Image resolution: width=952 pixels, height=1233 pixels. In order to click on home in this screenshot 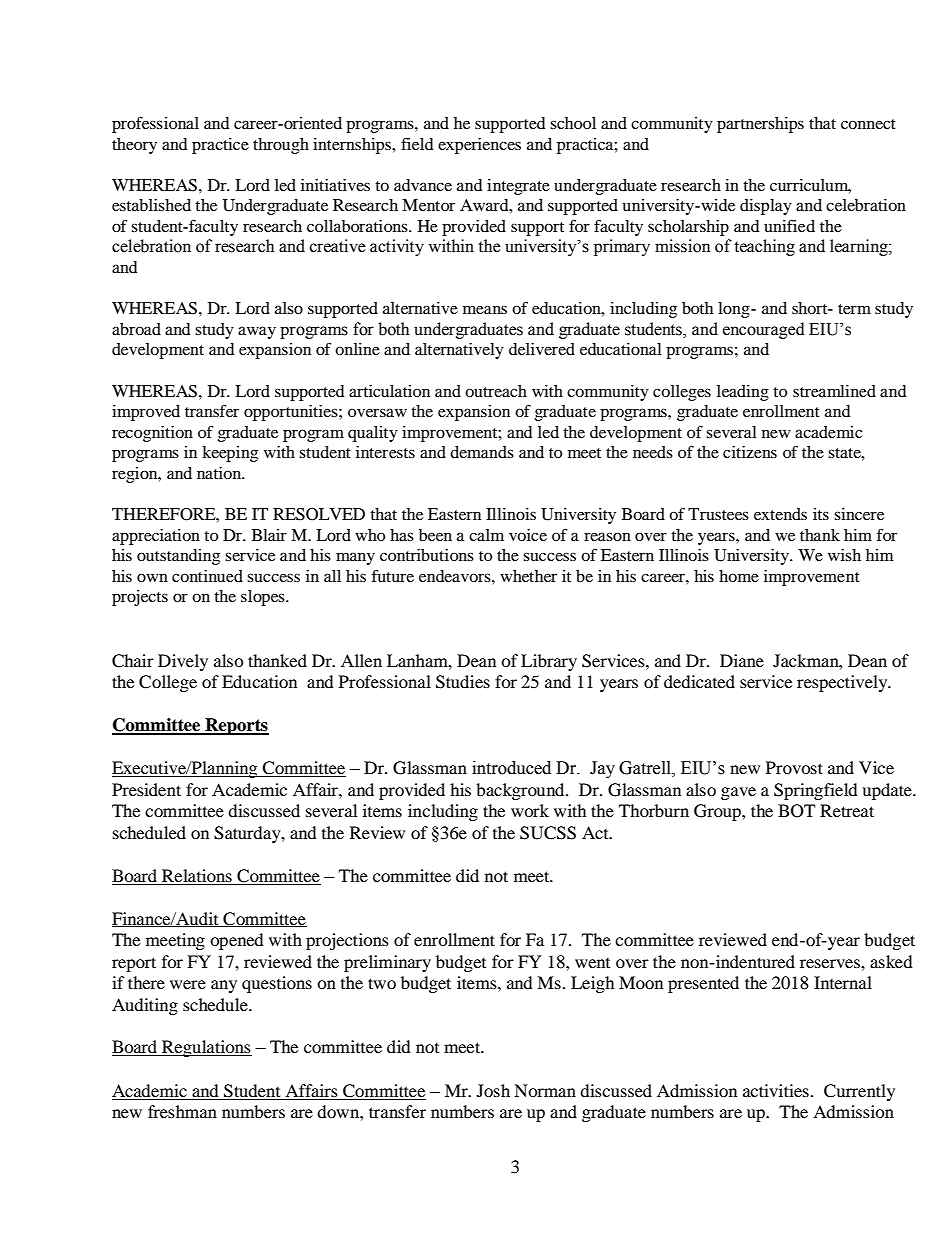, I will do `click(739, 576)`.
